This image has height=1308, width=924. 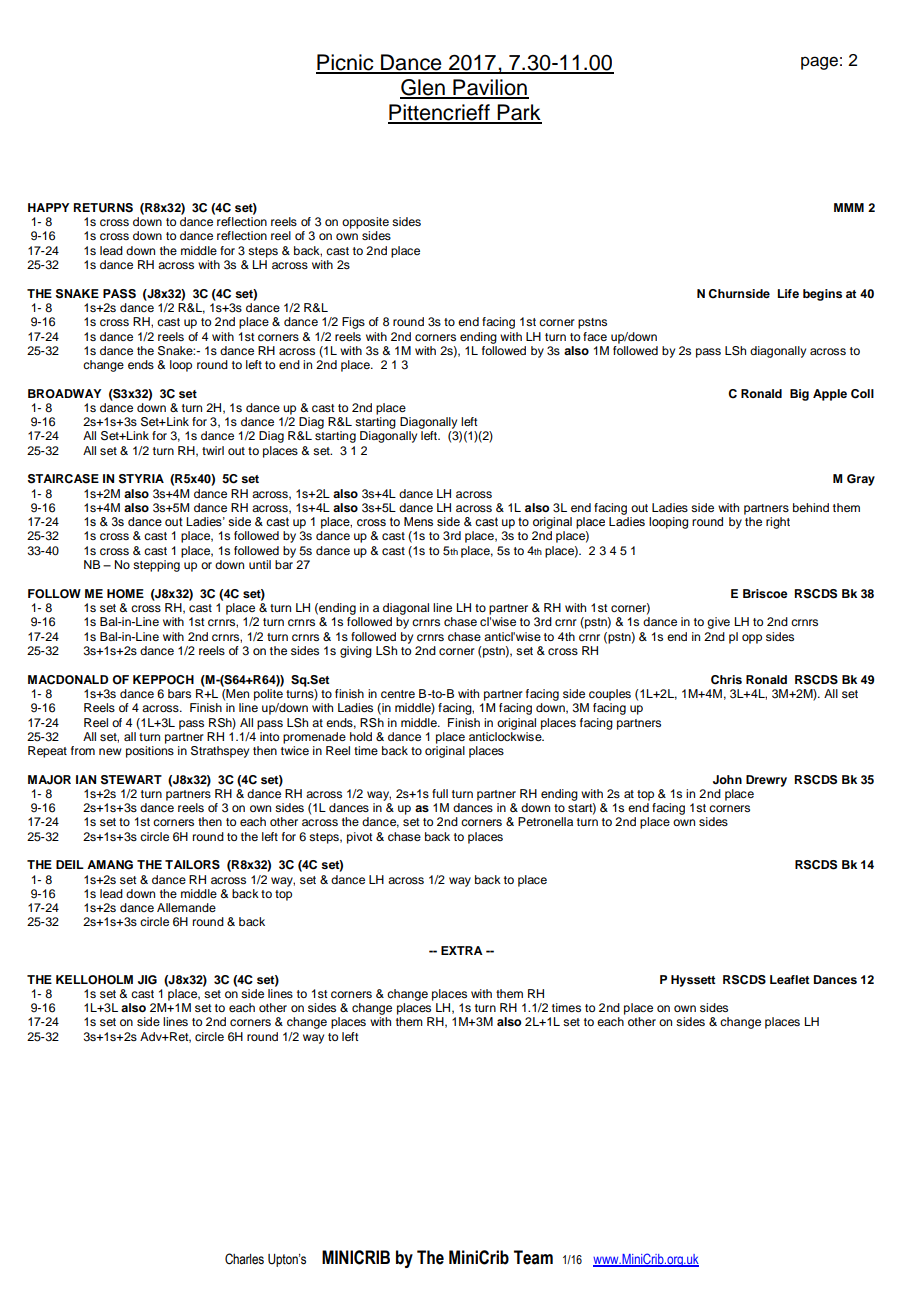 What do you see at coordinates (726, 680) in the image?
I see `Chris` at bounding box center [726, 680].
